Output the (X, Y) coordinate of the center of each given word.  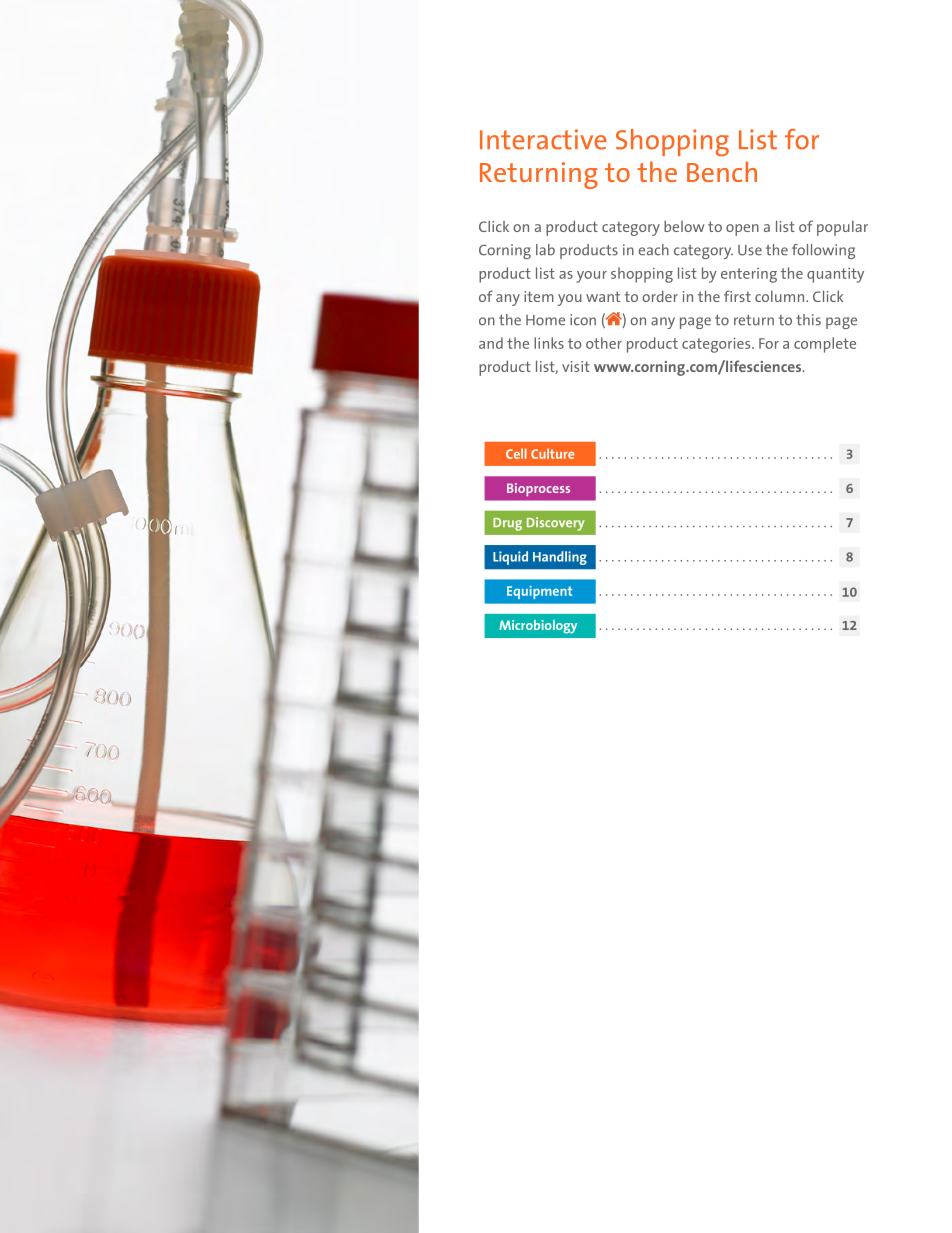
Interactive (543, 139)
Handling (560, 558)
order (660, 296)
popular (842, 228)
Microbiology (538, 627)
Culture (553, 453)
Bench (722, 171)
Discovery (556, 524)
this (808, 320)
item (539, 296)
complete (825, 345)
